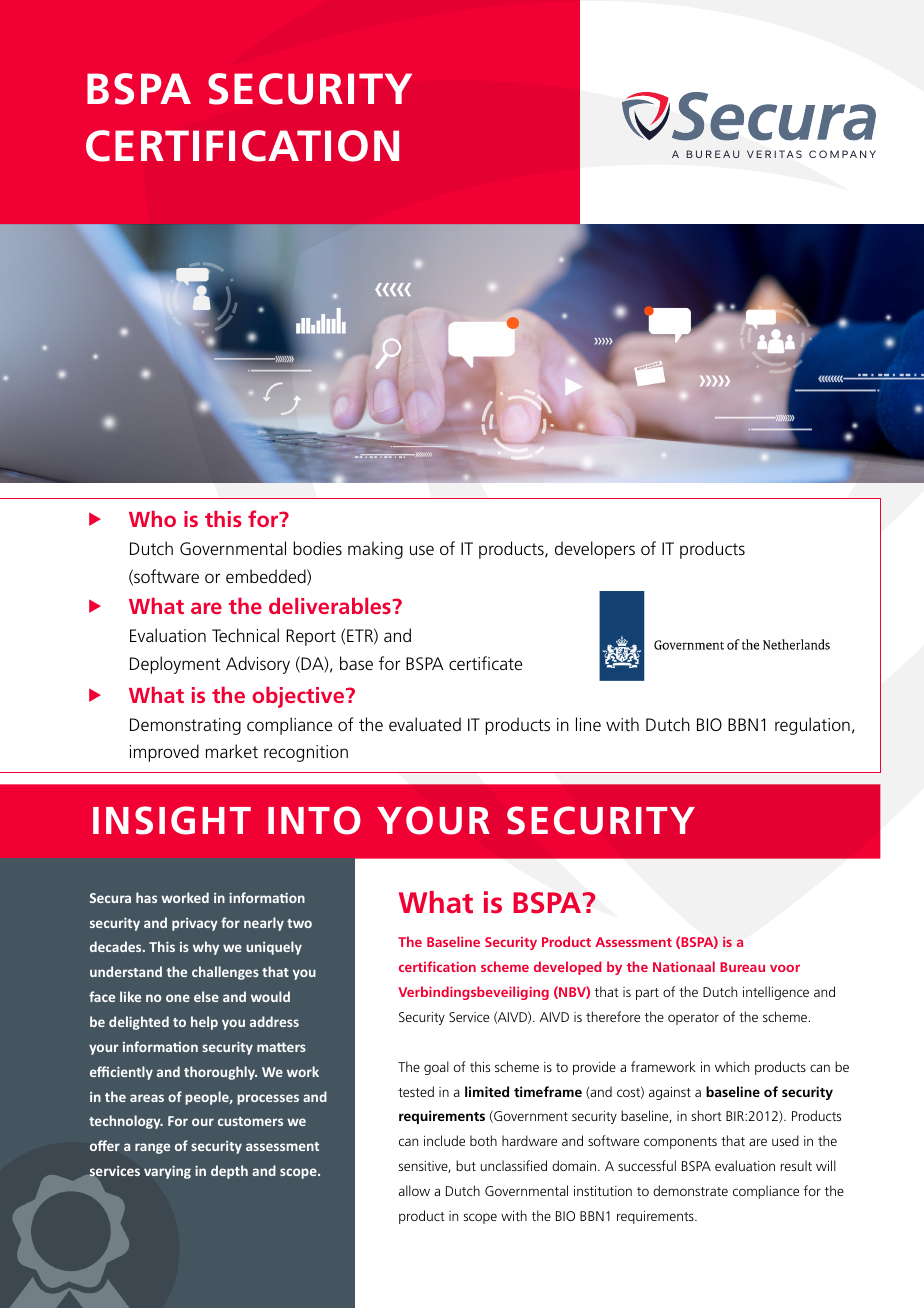 The image size is (924, 1308). What do you see at coordinates (785, 968) in the image?
I see `voor` at bounding box center [785, 968].
